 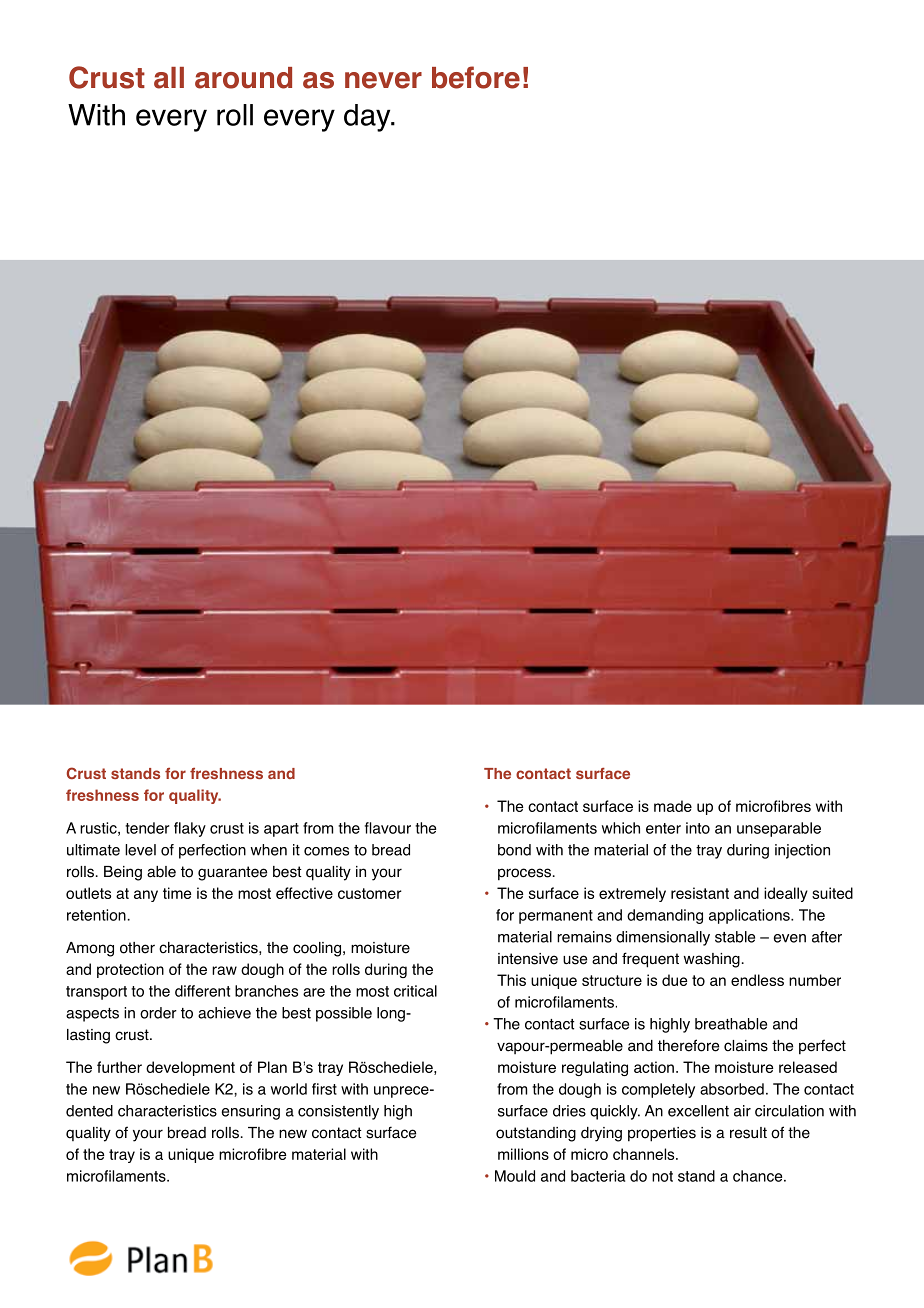 I want to click on into, so click(x=698, y=828).
